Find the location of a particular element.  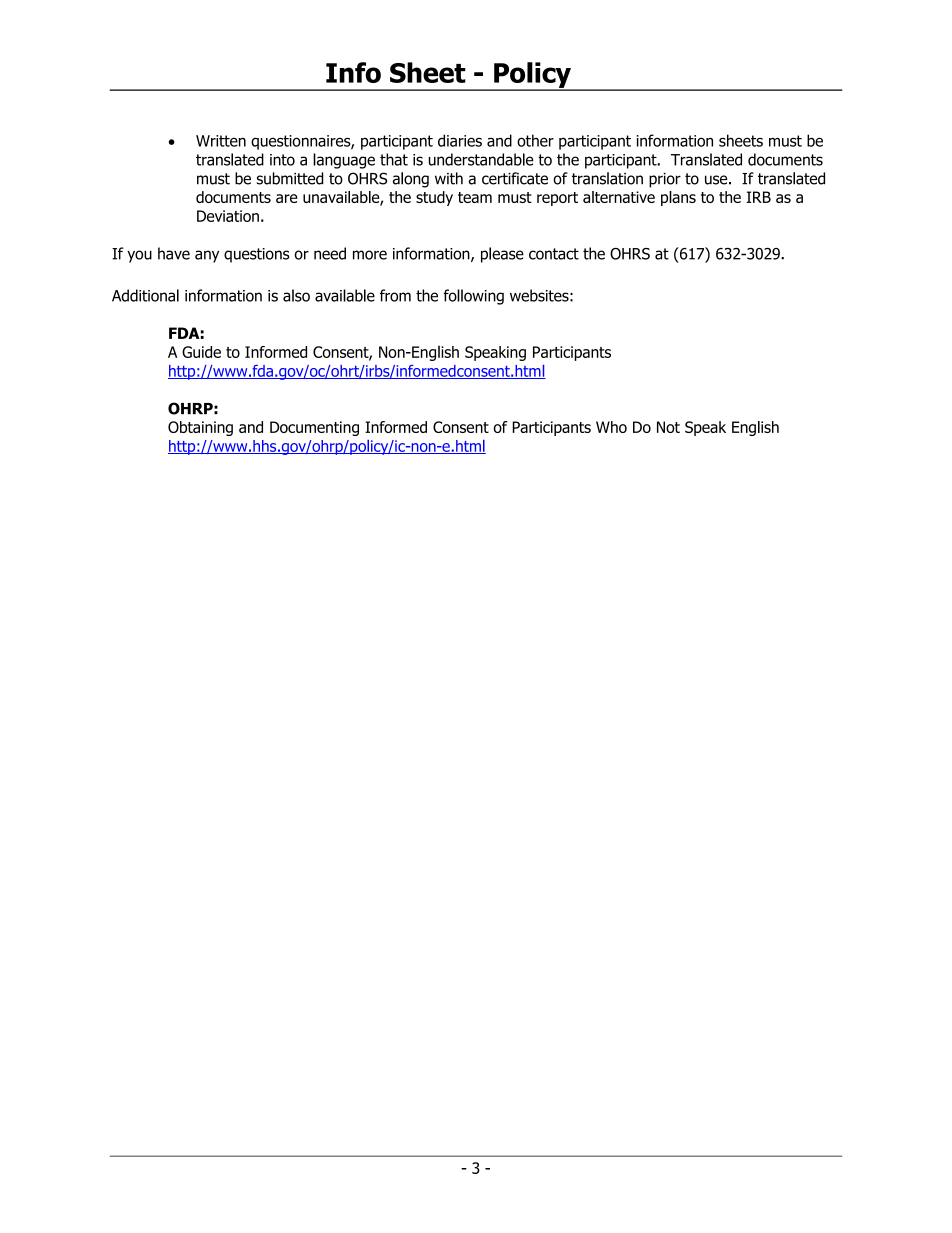

other is located at coordinates (535, 140).
